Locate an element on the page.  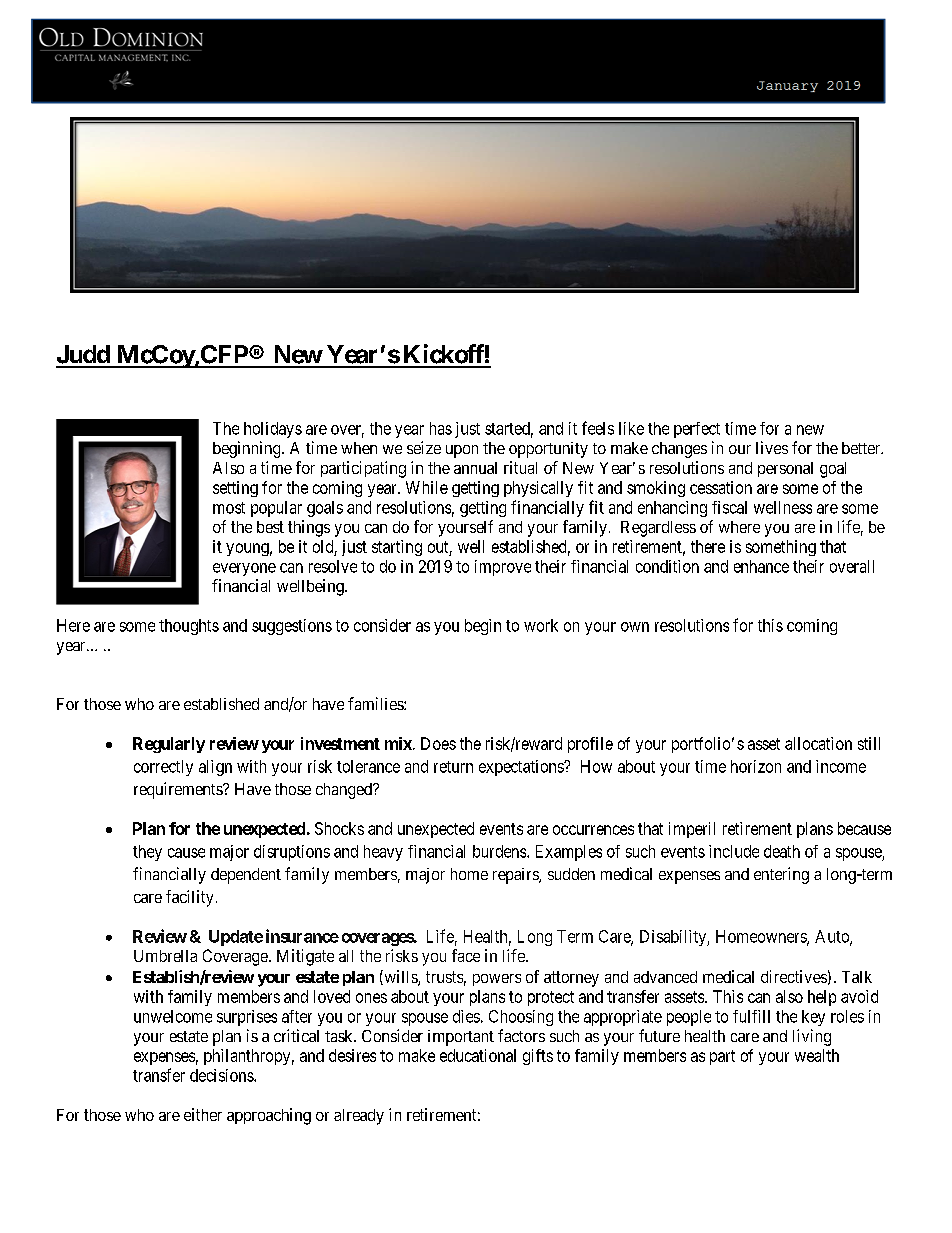
insurance is located at coordinates (302, 936).
